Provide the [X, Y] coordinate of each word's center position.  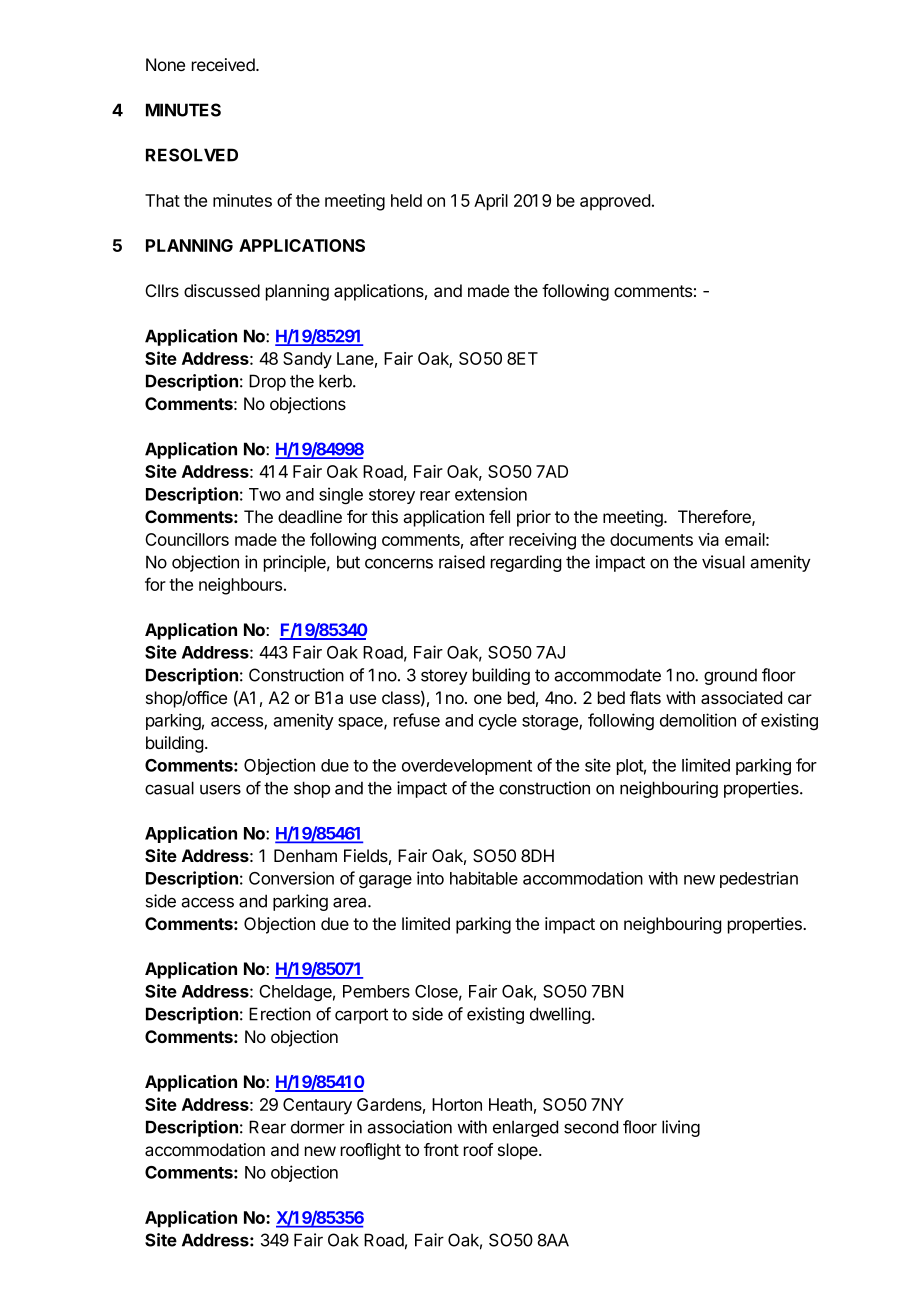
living [681, 1128]
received [224, 64]
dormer [318, 1127]
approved [615, 202]
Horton [457, 1104]
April [491, 202]
